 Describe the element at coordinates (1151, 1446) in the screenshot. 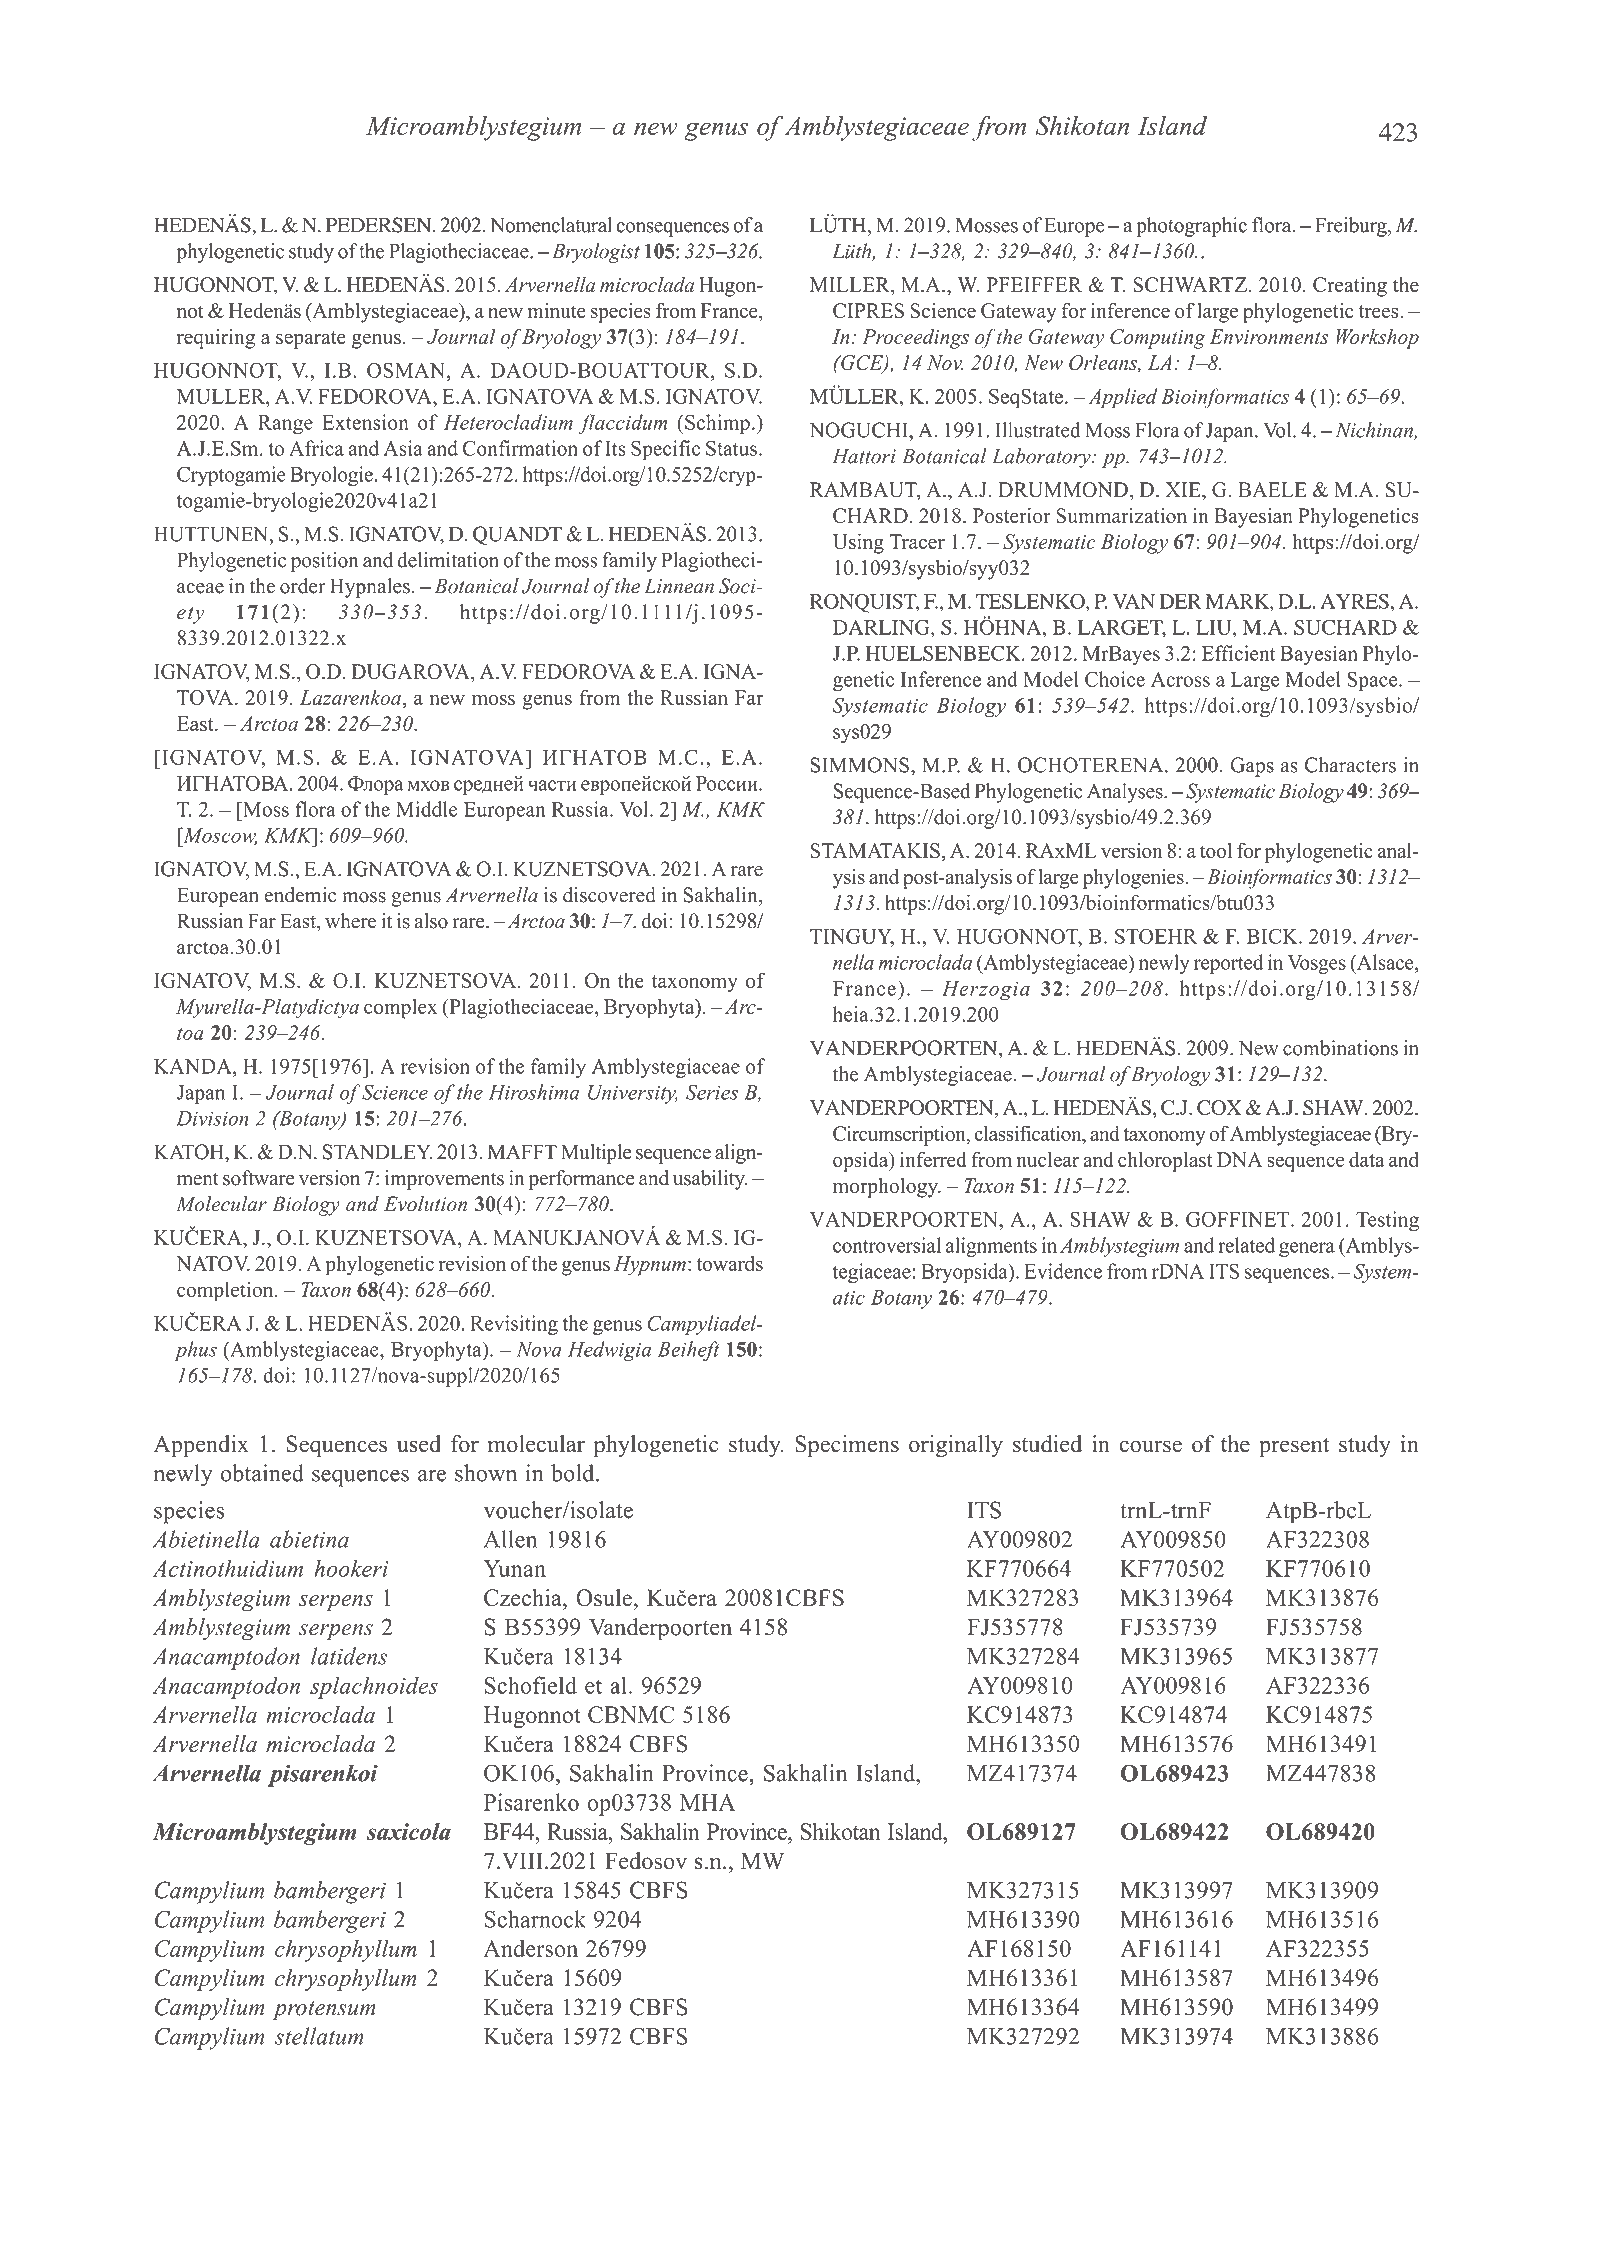

I see `course` at that location.
